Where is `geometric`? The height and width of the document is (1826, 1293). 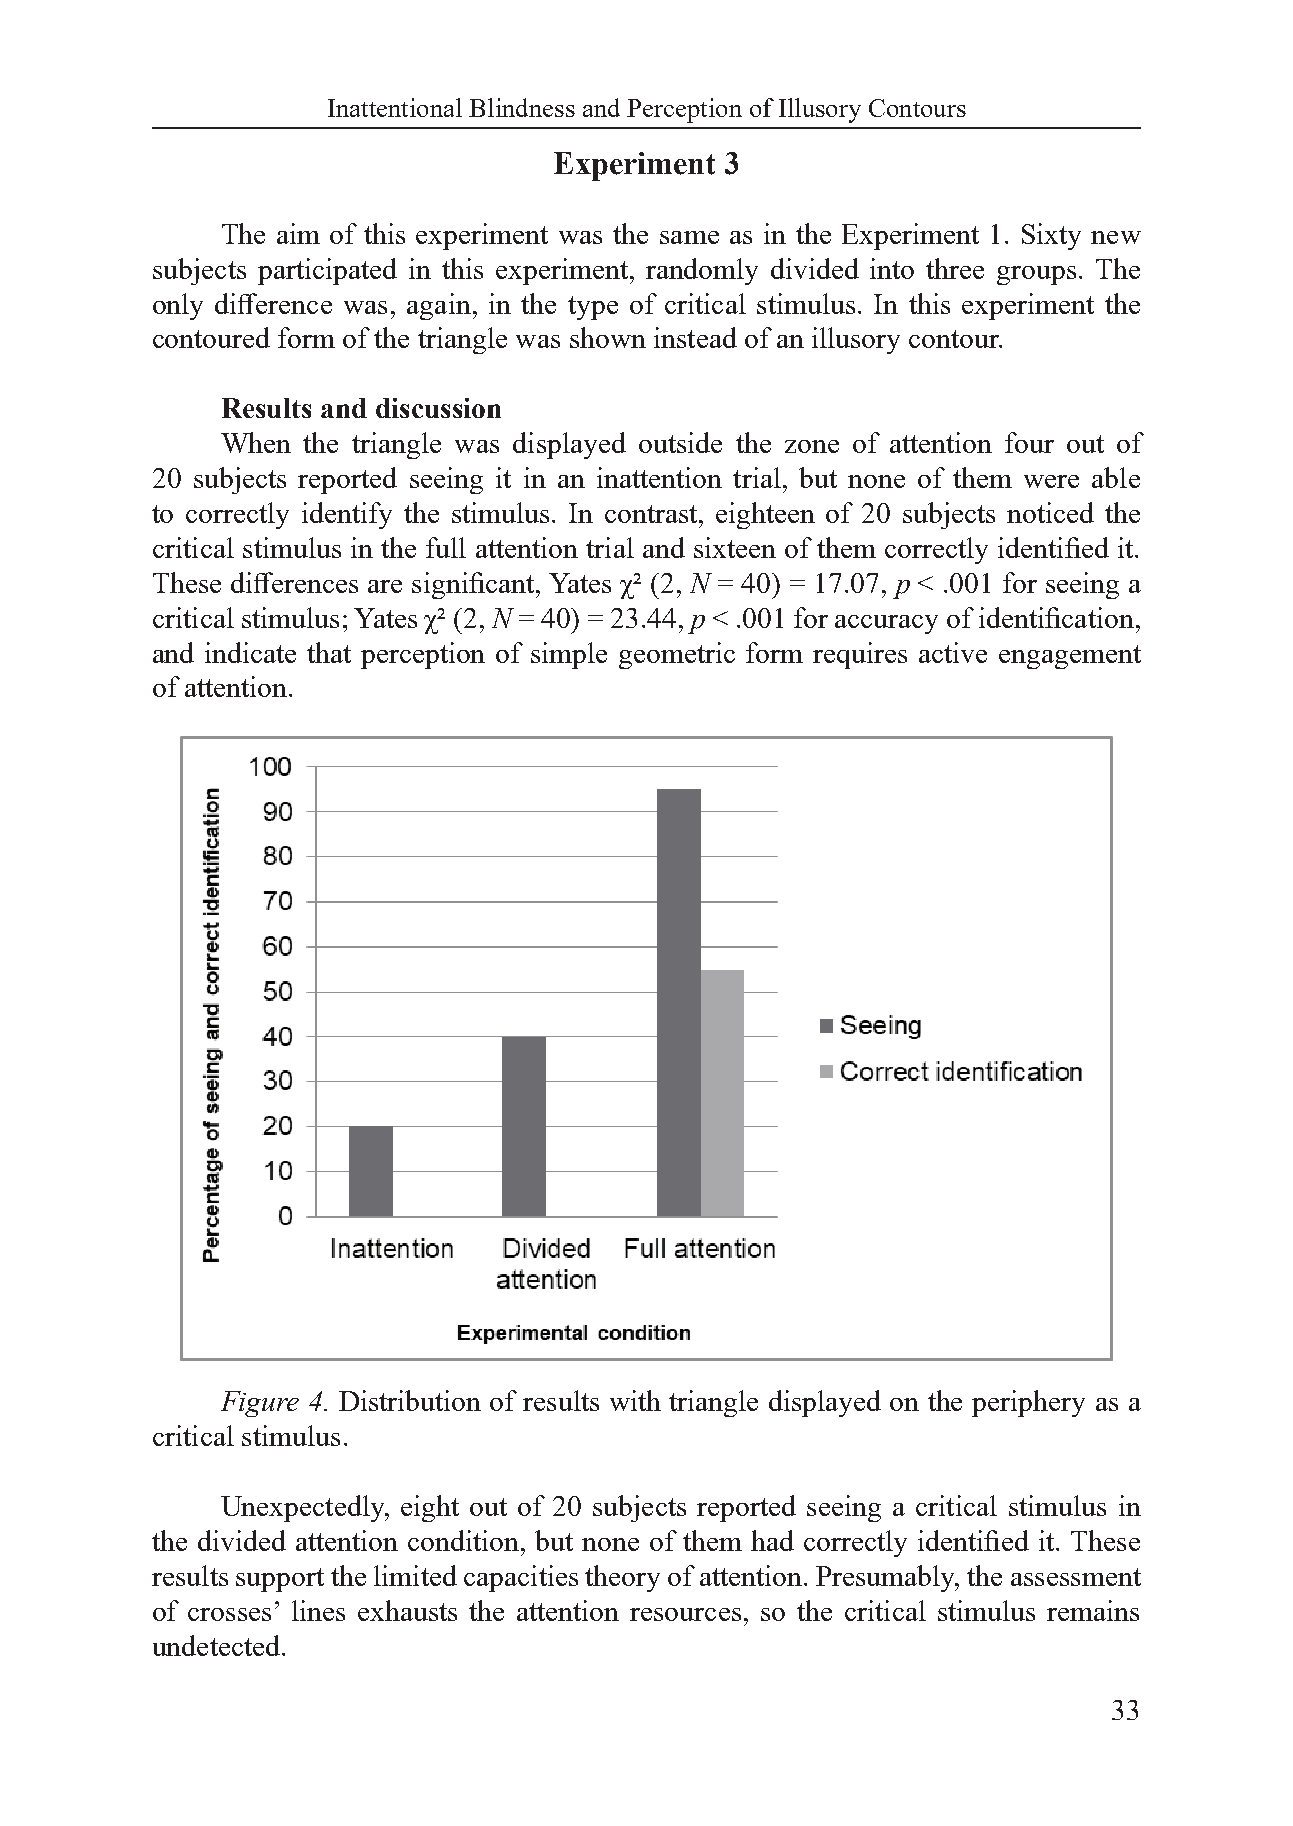 geometric is located at coordinates (677, 655).
